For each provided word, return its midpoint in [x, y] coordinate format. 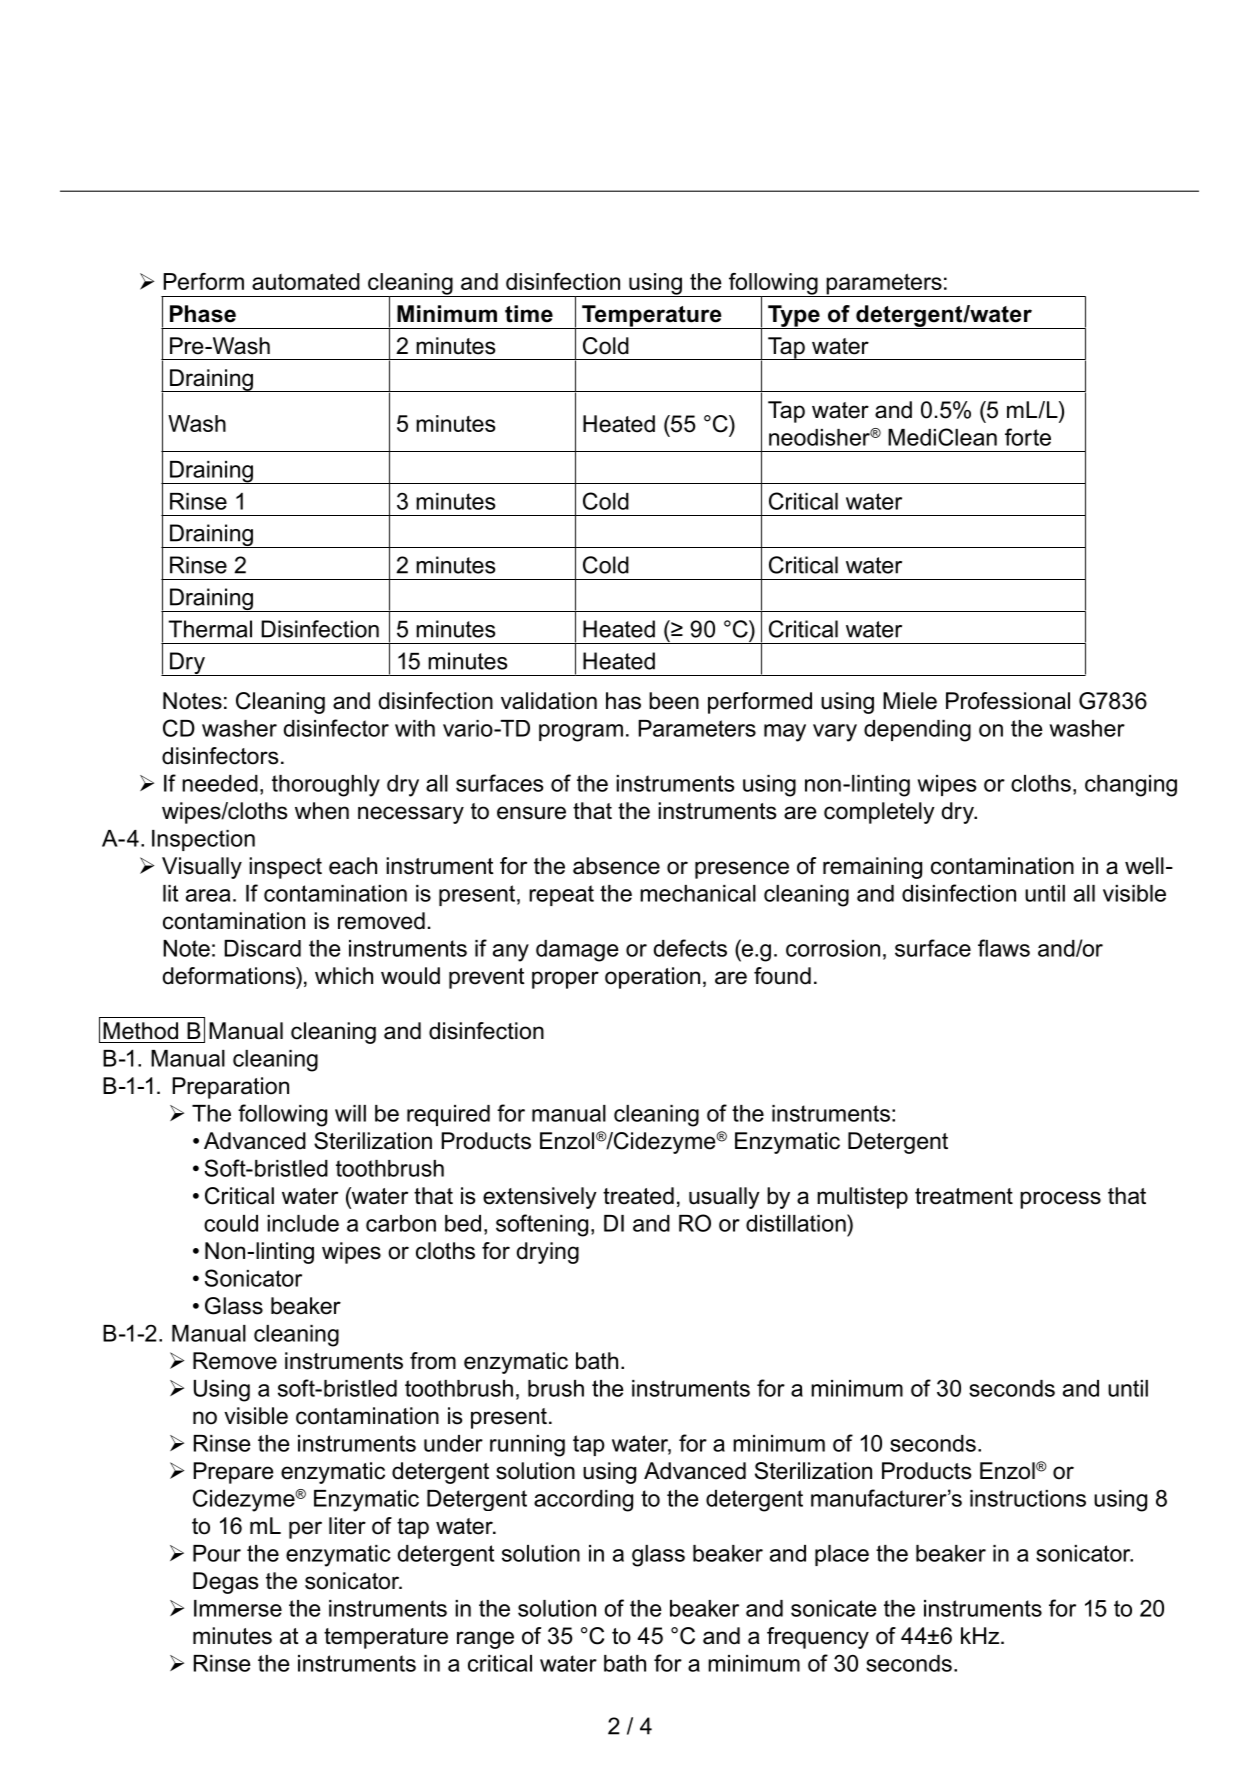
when [322, 811]
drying [548, 1253]
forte [1028, 437]
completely [879, 813]
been [674, 701]
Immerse [238, 1608]
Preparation [230, 1088]
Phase [203, 314]
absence [616, 866]
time [529, 314]
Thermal [210, 629]
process [1060, 1200]
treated [638, 1196]
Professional [1008, 701]
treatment [964, 1196]
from [433, 1361]
